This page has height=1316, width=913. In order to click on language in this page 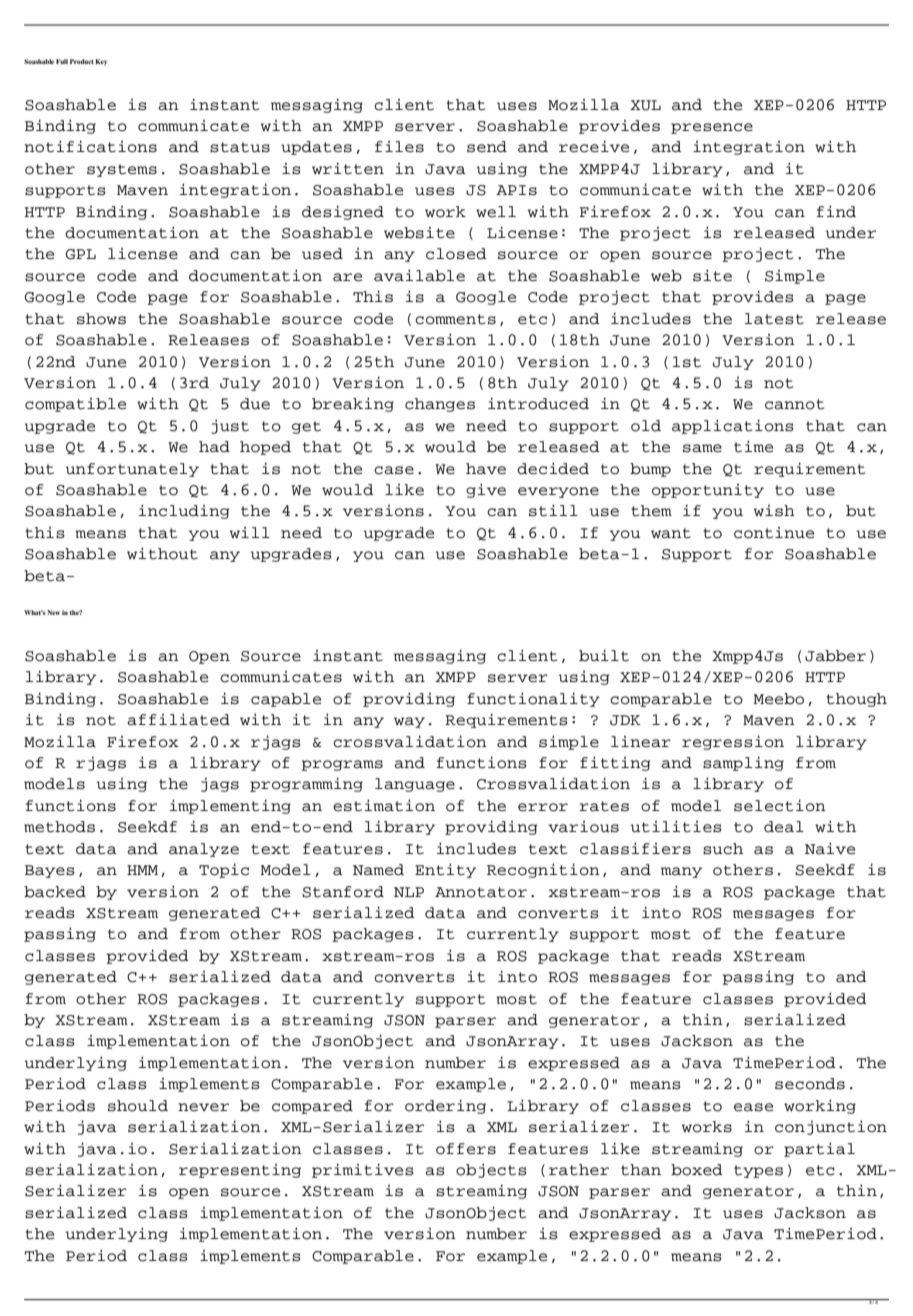, I will do `click(415, 785)`.
